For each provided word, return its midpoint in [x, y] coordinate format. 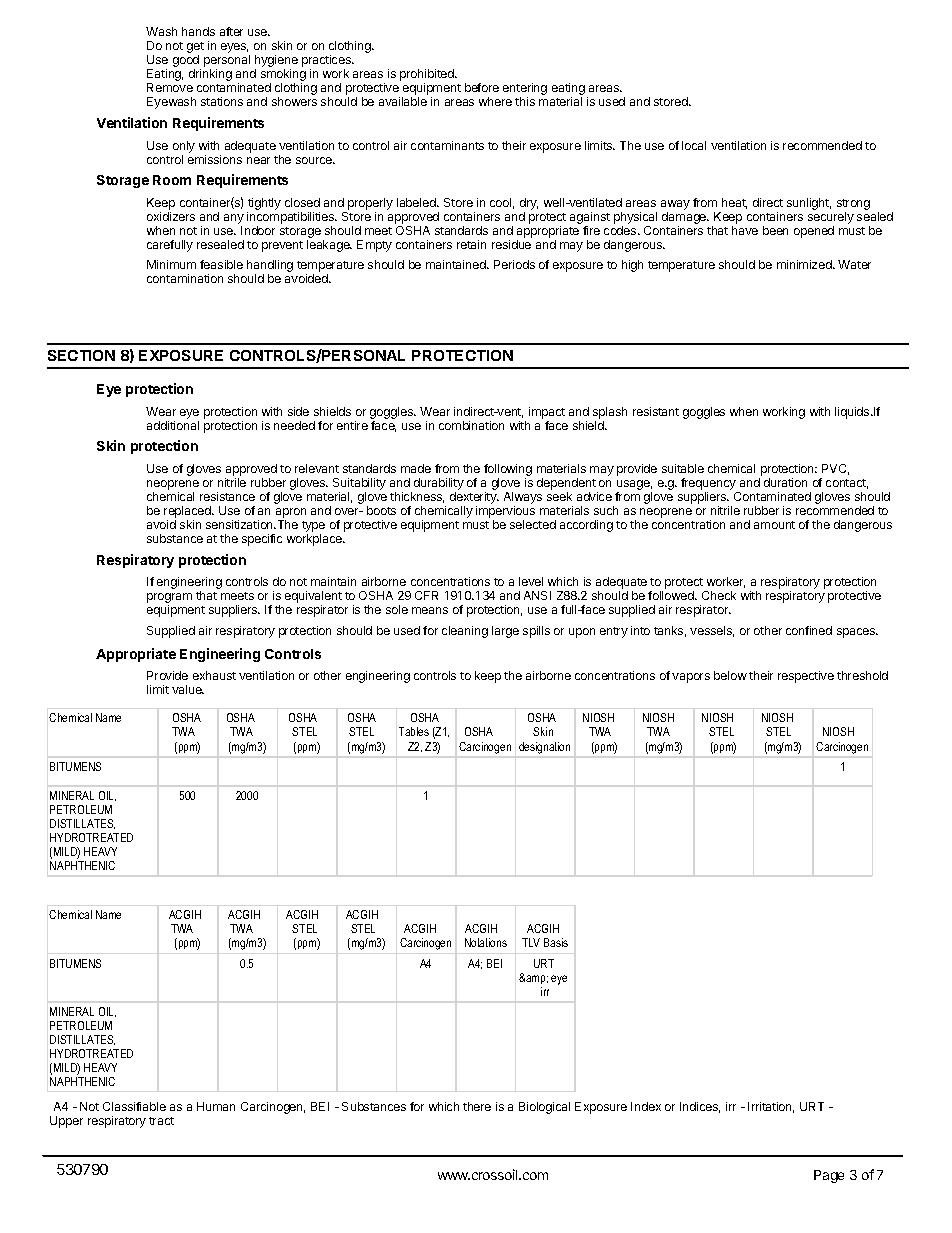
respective [806, 677]
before [482, 87]
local [694, 145]
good [187, 62]
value [188, 689]
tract [161, 1121]
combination [471, 425]
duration [785, 482]
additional [173, 425]
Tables [414, 731]
